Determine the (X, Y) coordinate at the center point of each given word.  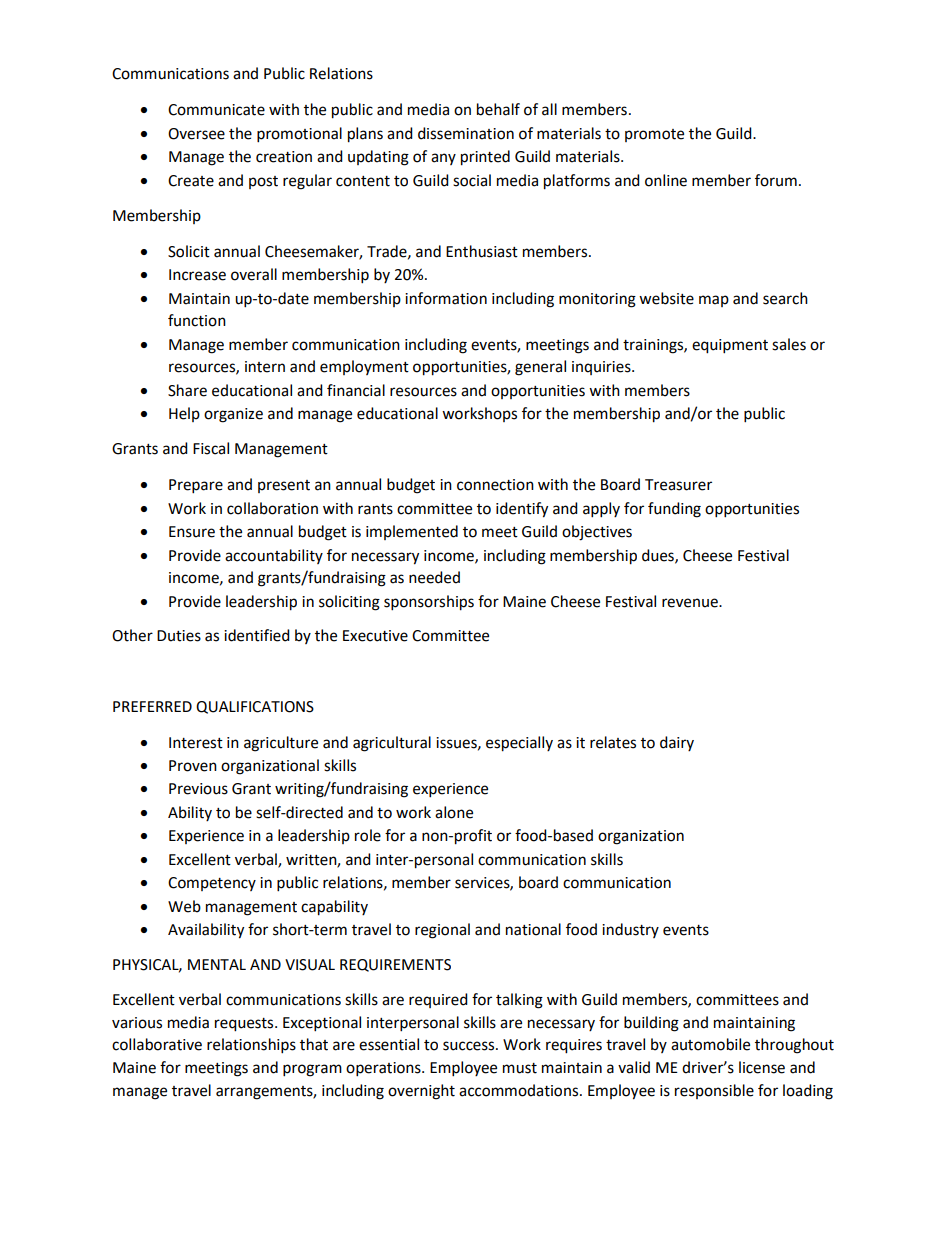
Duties (179, 636)
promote (654, 135)
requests (245, 1025)
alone (454, 812)
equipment (730, 346)
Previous (198, 789)
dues (659, 556)
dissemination (466, 133)
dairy (677, 743)
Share (187, 390)
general (540, 368)
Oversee (196, 134)
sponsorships (429, 603)
